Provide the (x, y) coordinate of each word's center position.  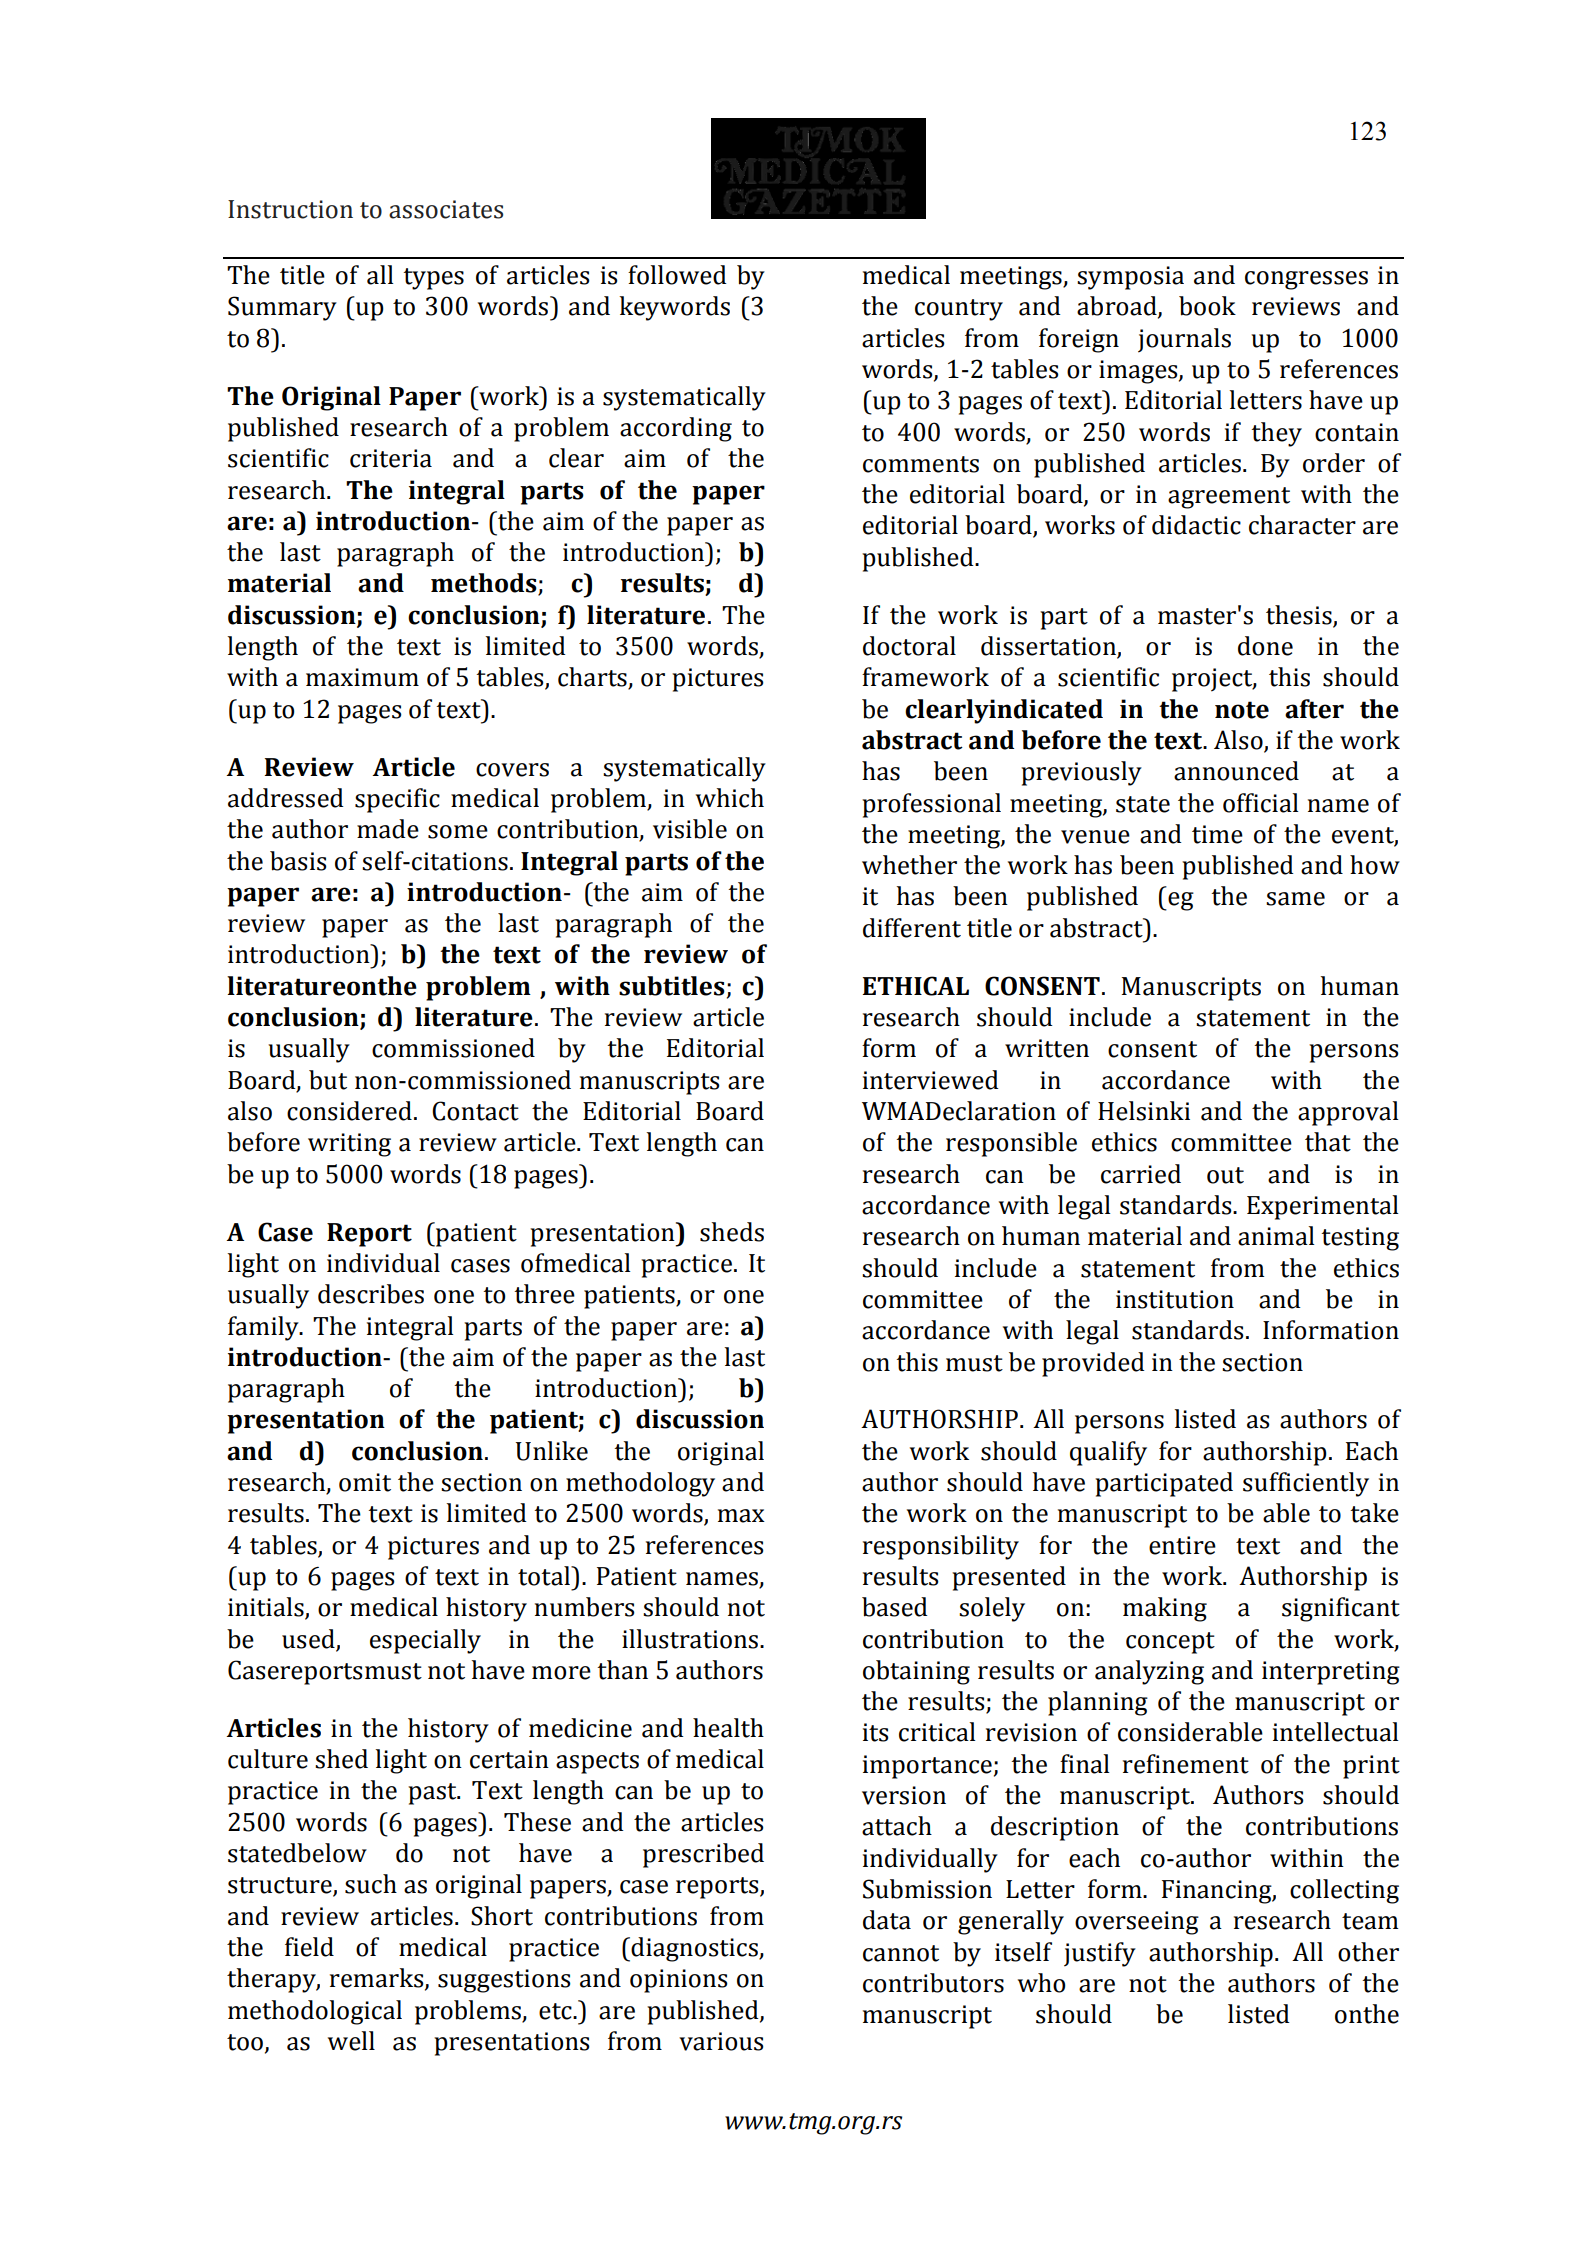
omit (365, 1482)
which (730, 798)
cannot (901, 1953)
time (1217, 834)
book (1207, 306)
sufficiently (1306, 1484)
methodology (640, 1484)
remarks (378, 1979)
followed (677, 275)
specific (397, 800)
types (433, 279)
